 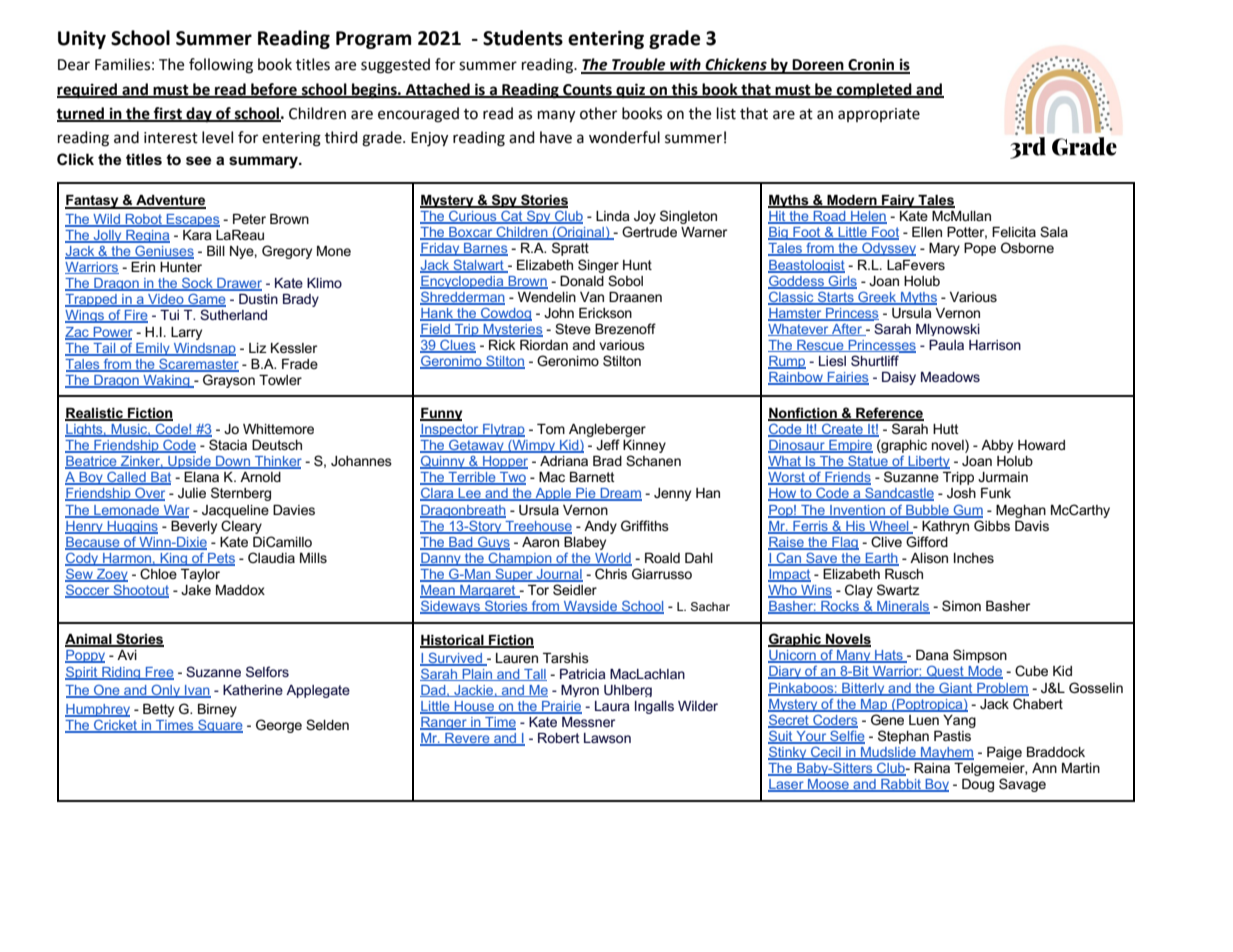 I want to click on Tom, so click(x=551, y=429).
